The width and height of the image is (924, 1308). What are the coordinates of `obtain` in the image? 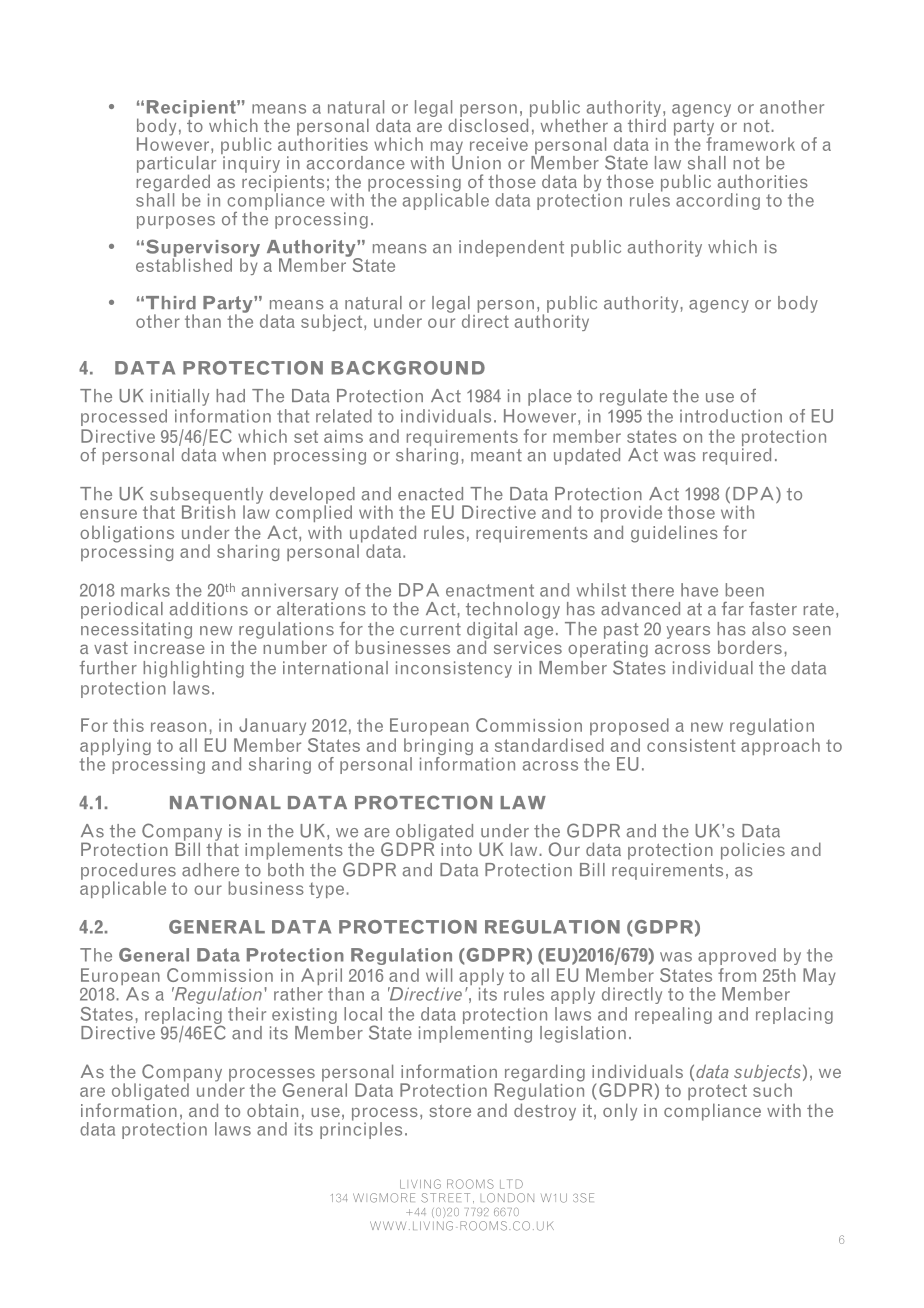 It's located at (272, 1110).
